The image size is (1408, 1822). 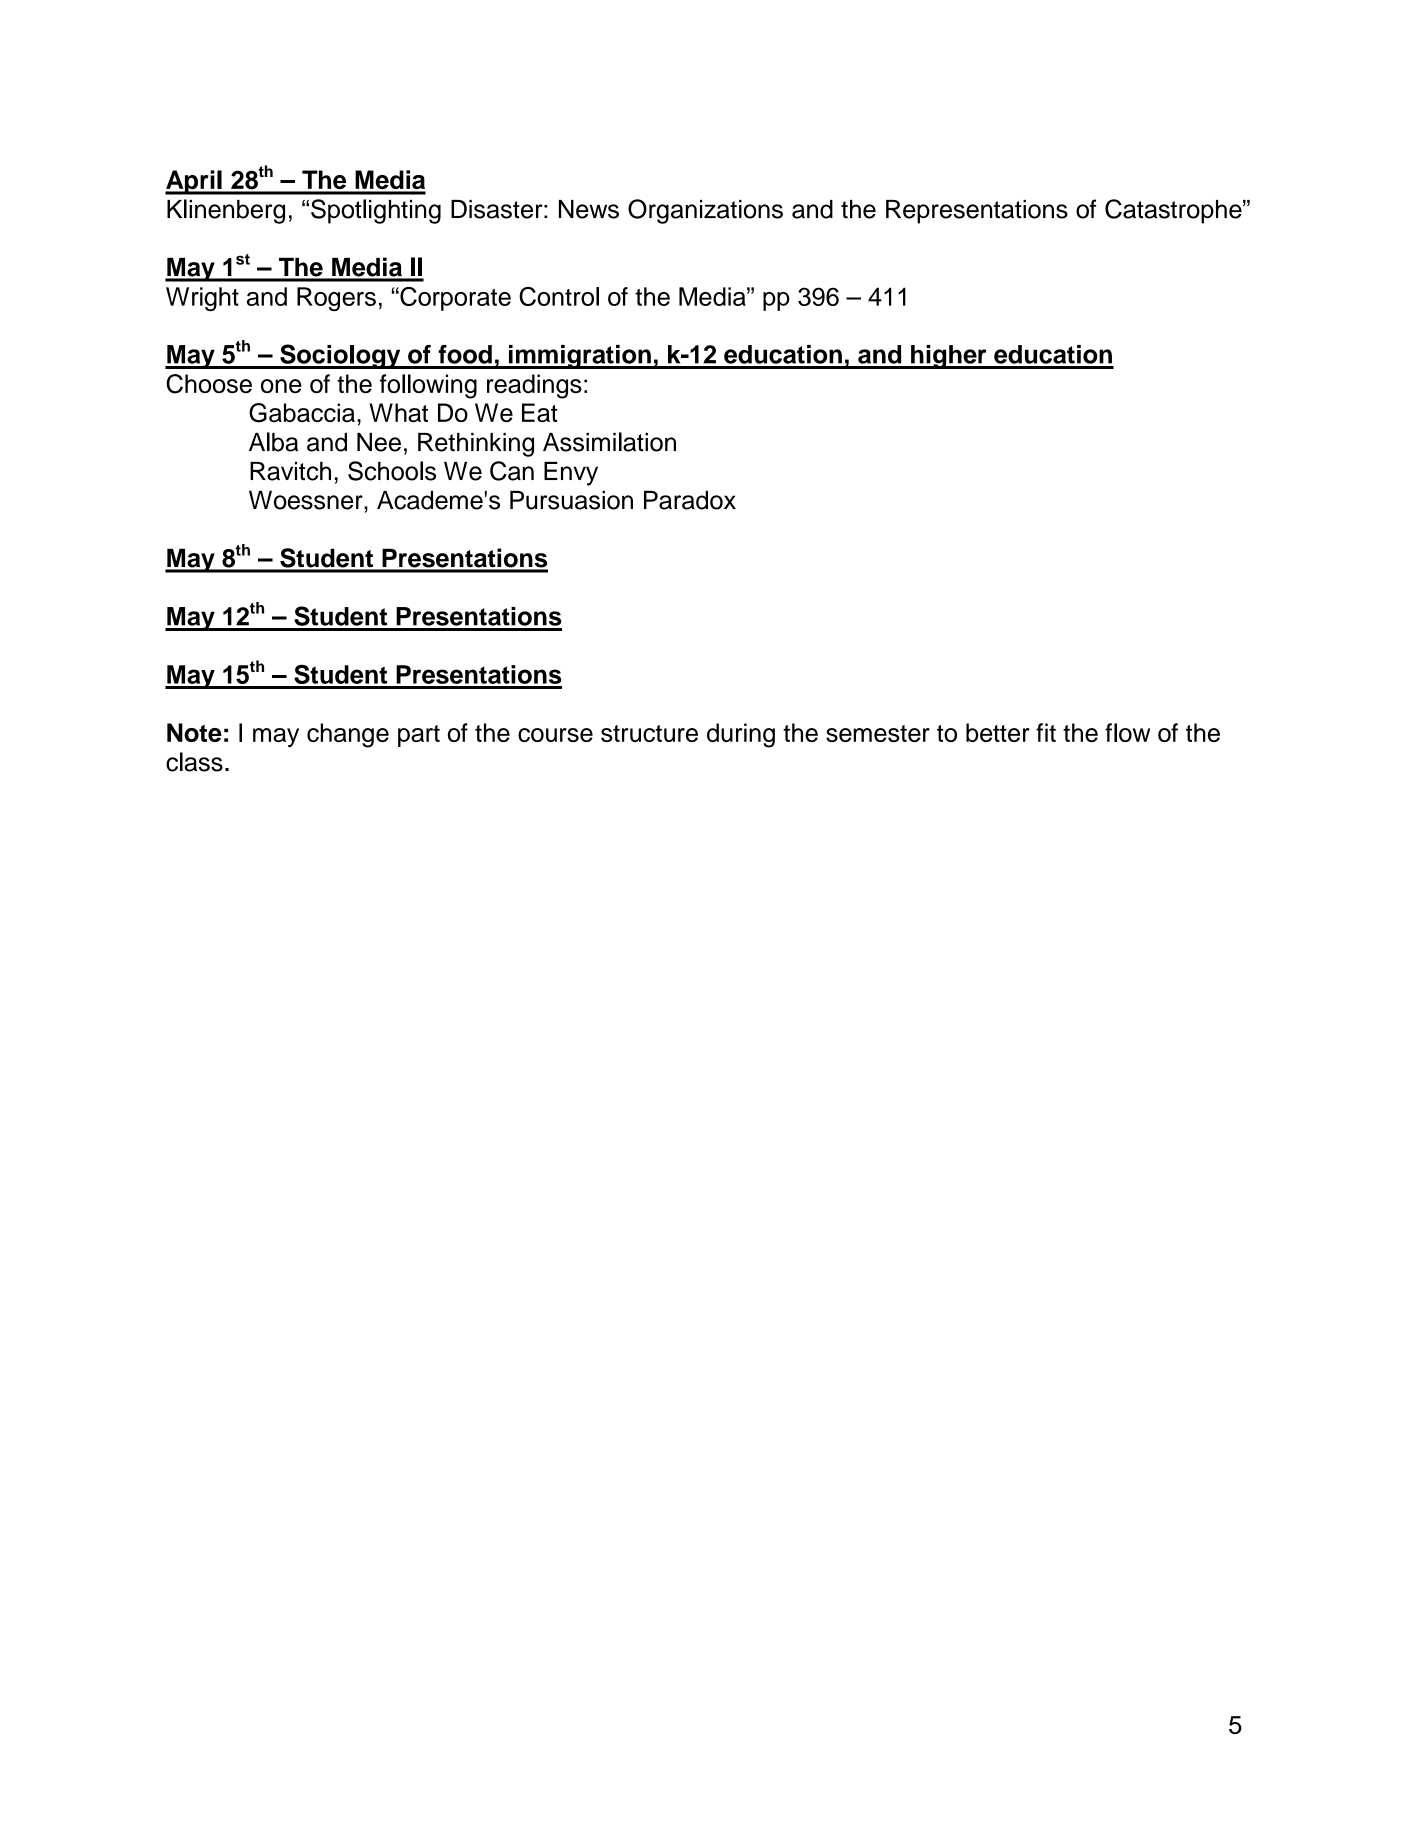 What do you see at coordinates (348, 735) in the screenshot?
I see `change` at bounding box center [348, 735].
